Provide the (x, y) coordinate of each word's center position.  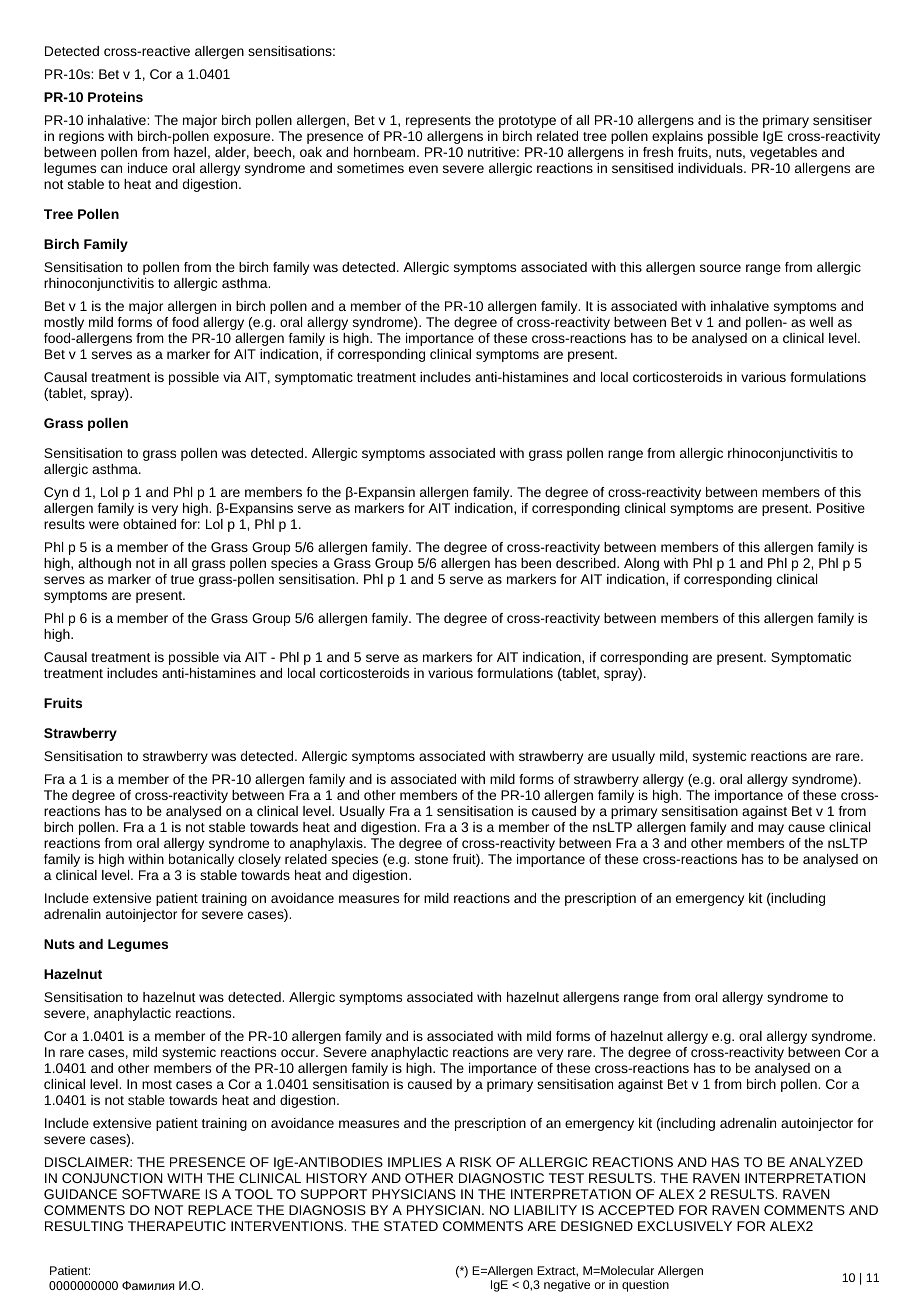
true (182, 579)
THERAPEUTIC (177, 1226)
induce (148, 168)
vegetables (783, 153)
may (771, 829)
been (536, 563)
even (423, 169)
